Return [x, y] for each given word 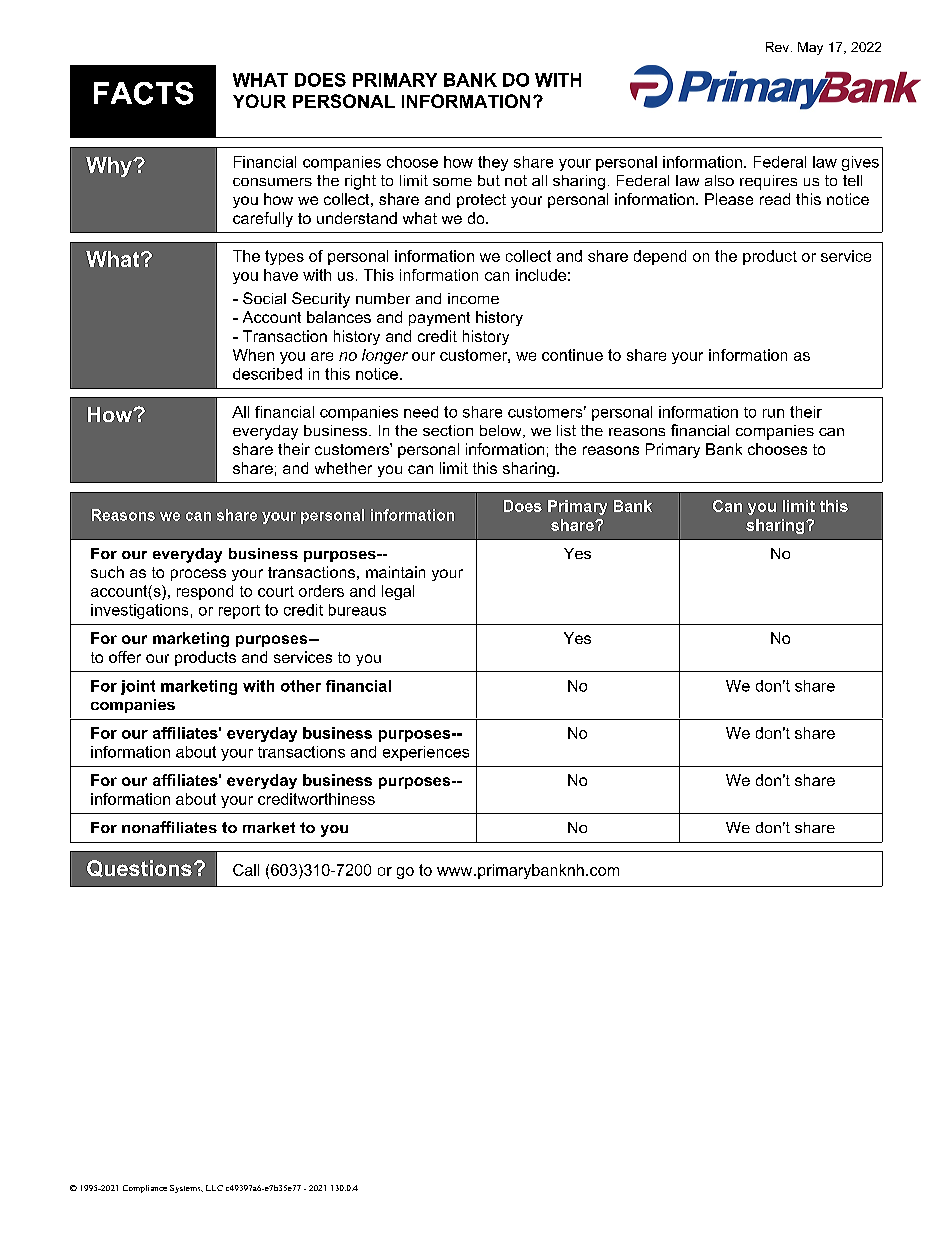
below [502, 431]
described [267, 374]
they [493, 163]
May [810, 48]
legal [398, 592]
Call [246, 870]
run [773, 413]
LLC [214, 1188]
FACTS [143, 93]
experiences [426, 753]
